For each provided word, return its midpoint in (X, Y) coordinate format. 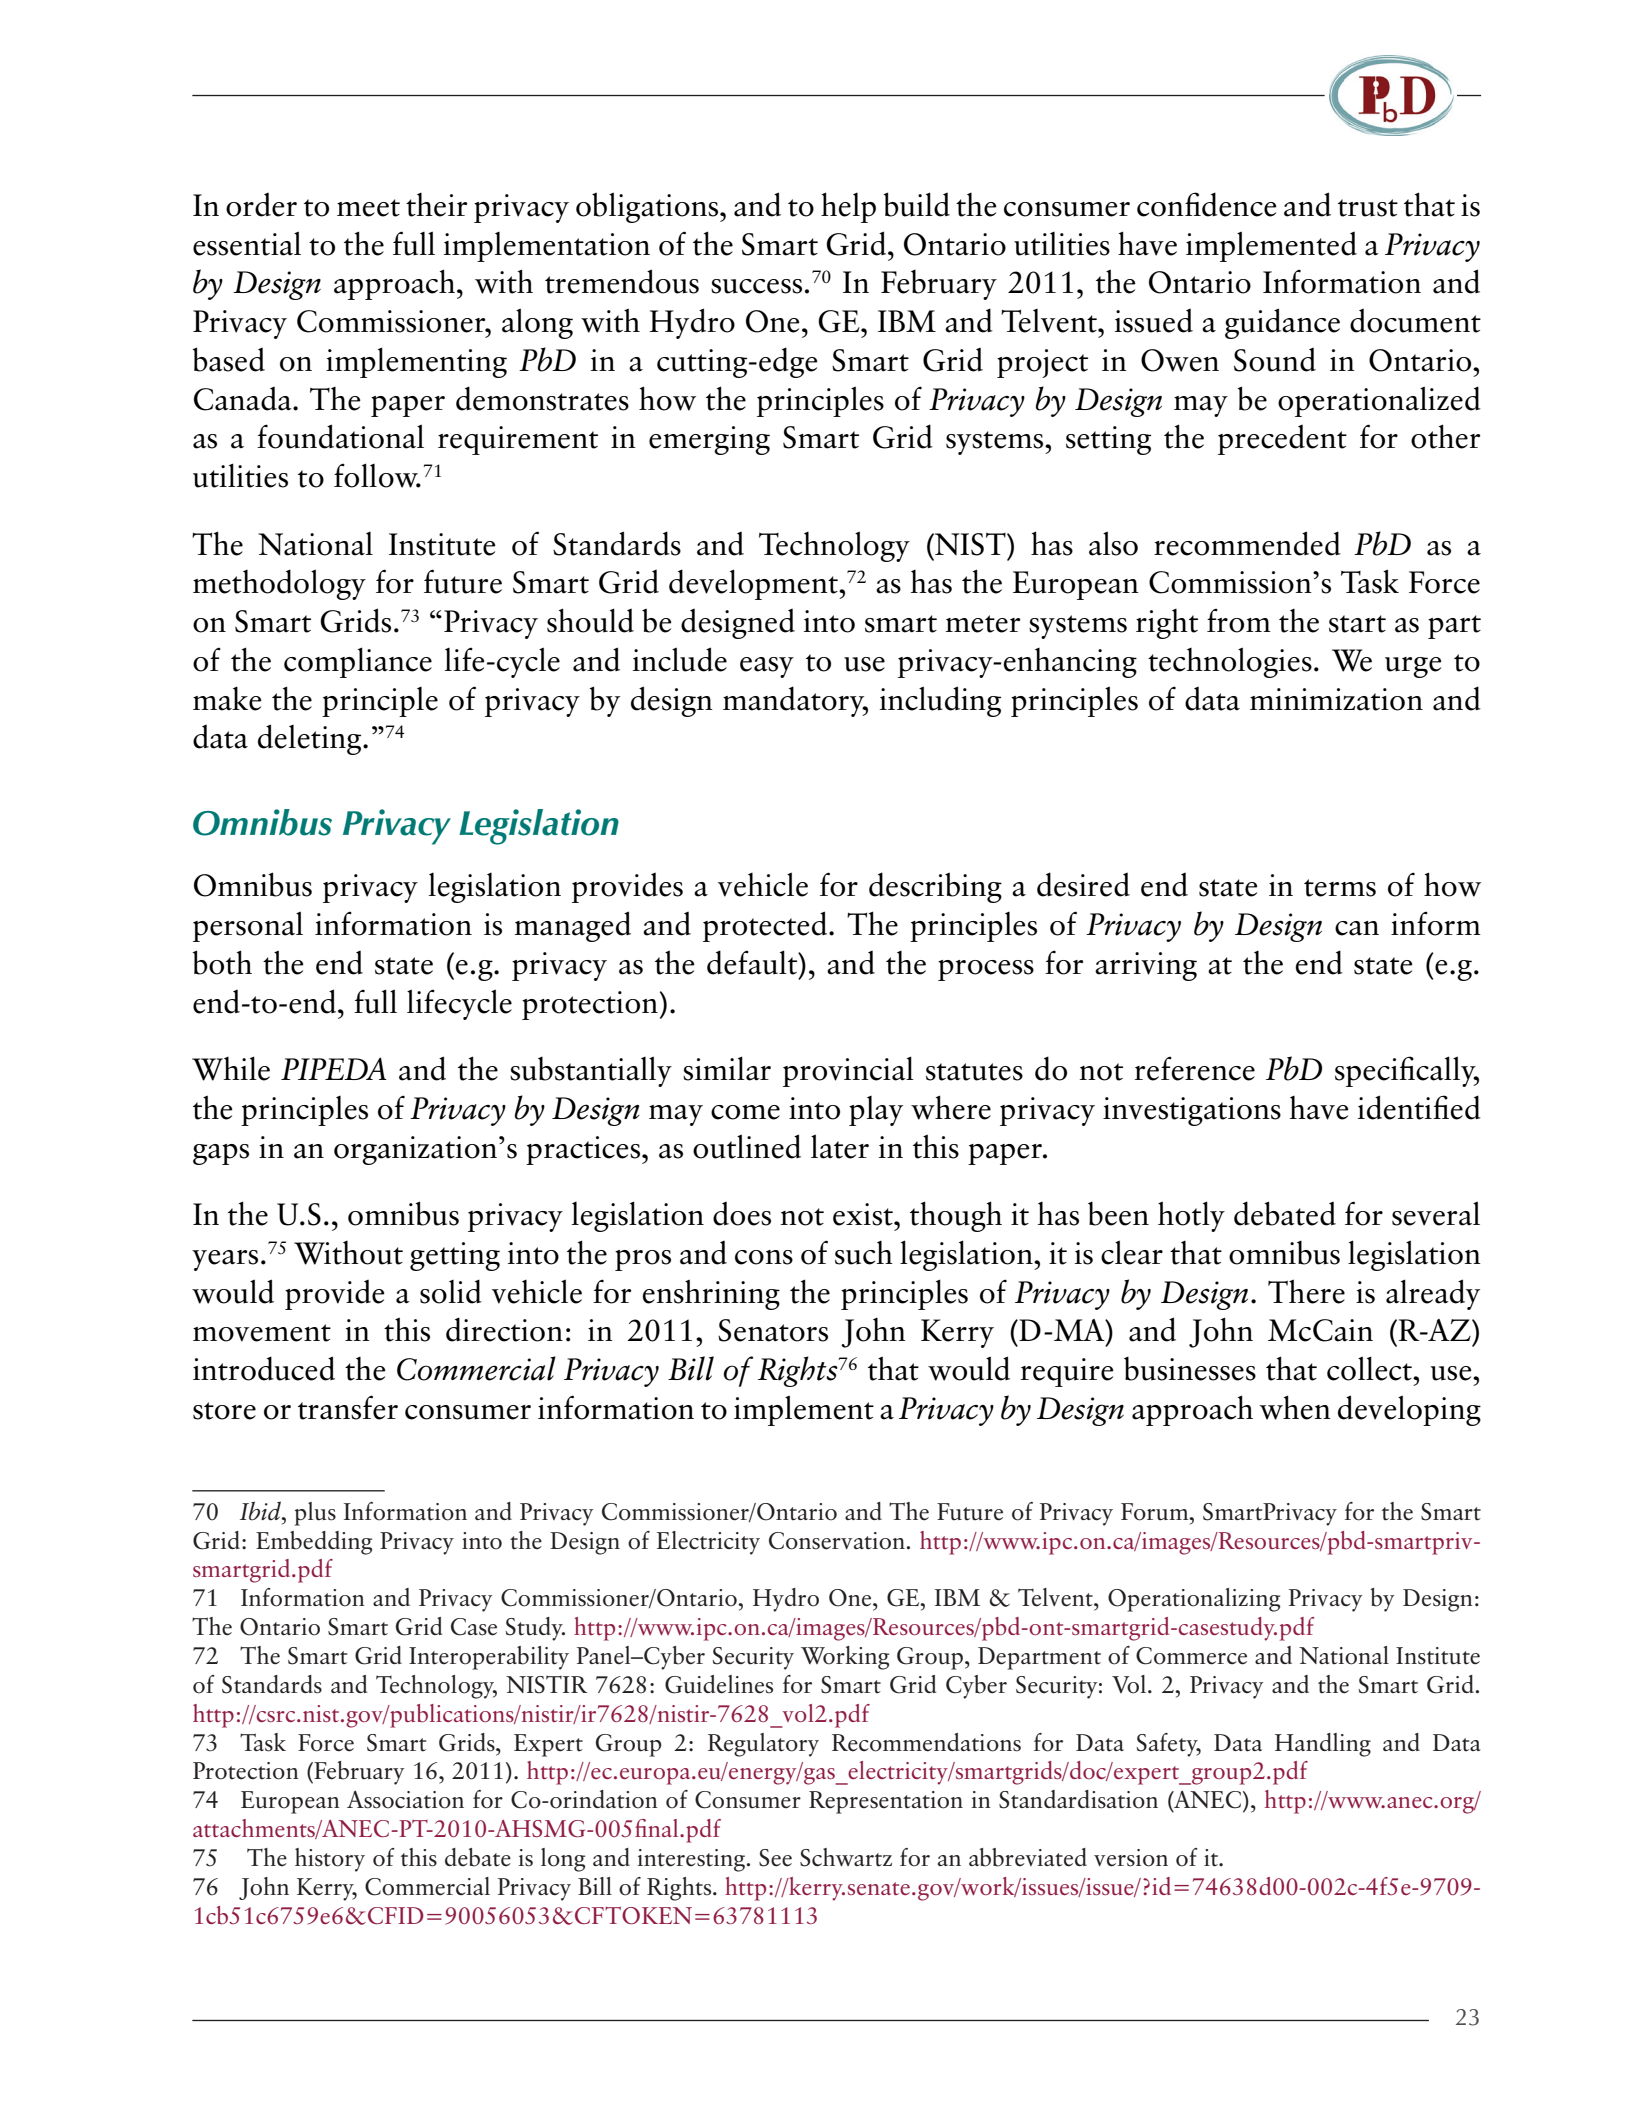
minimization (1336, 699)
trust (1368, 208)
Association (405, 1799)
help (848, 207)
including (940, 701)
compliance (358, 662)
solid (451, 1291)
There (1306, 1291)
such (864, 1253)
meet (368, 208)
